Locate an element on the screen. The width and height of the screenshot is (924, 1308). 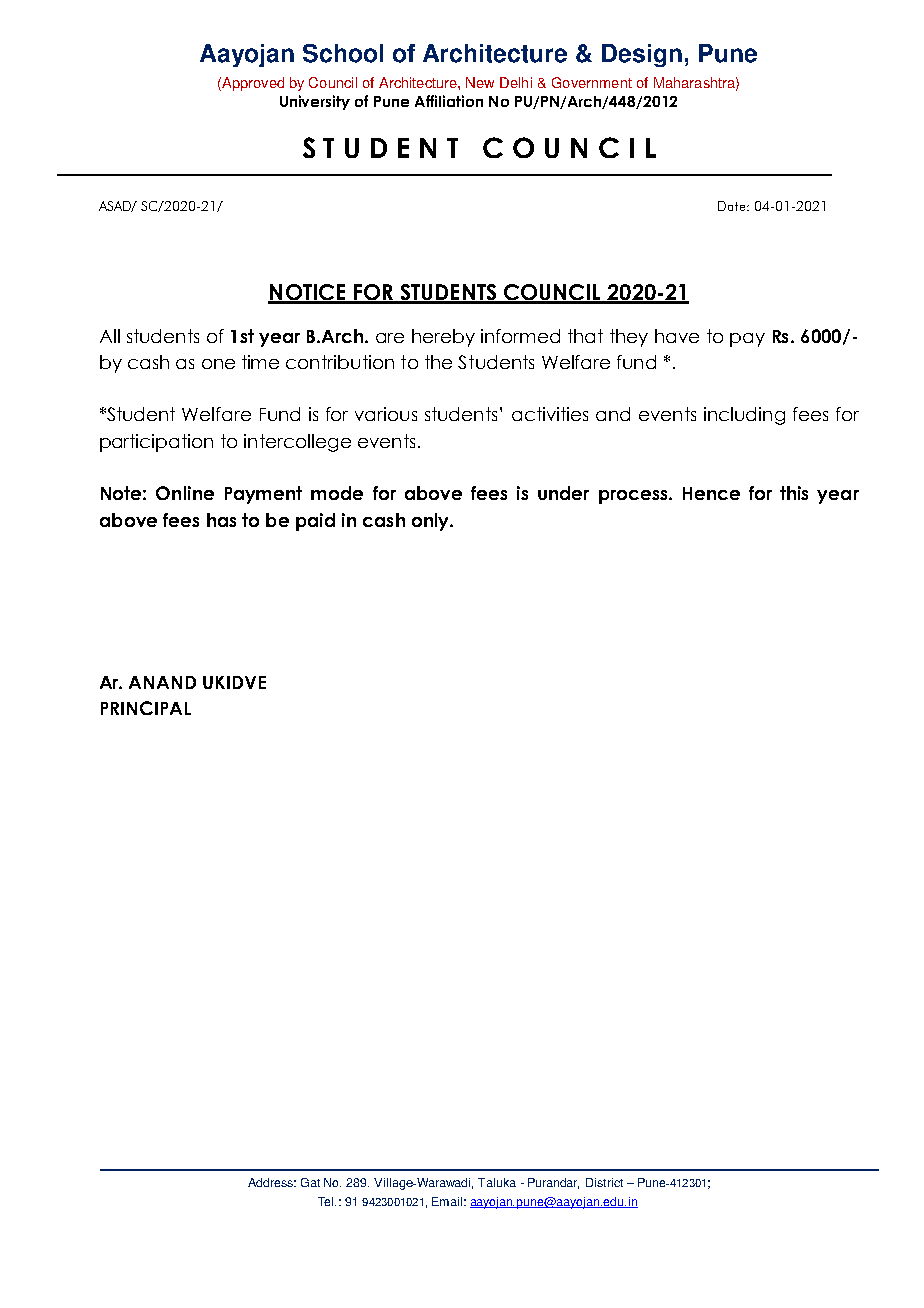
Gat is located at coordinates (310, 1182).
